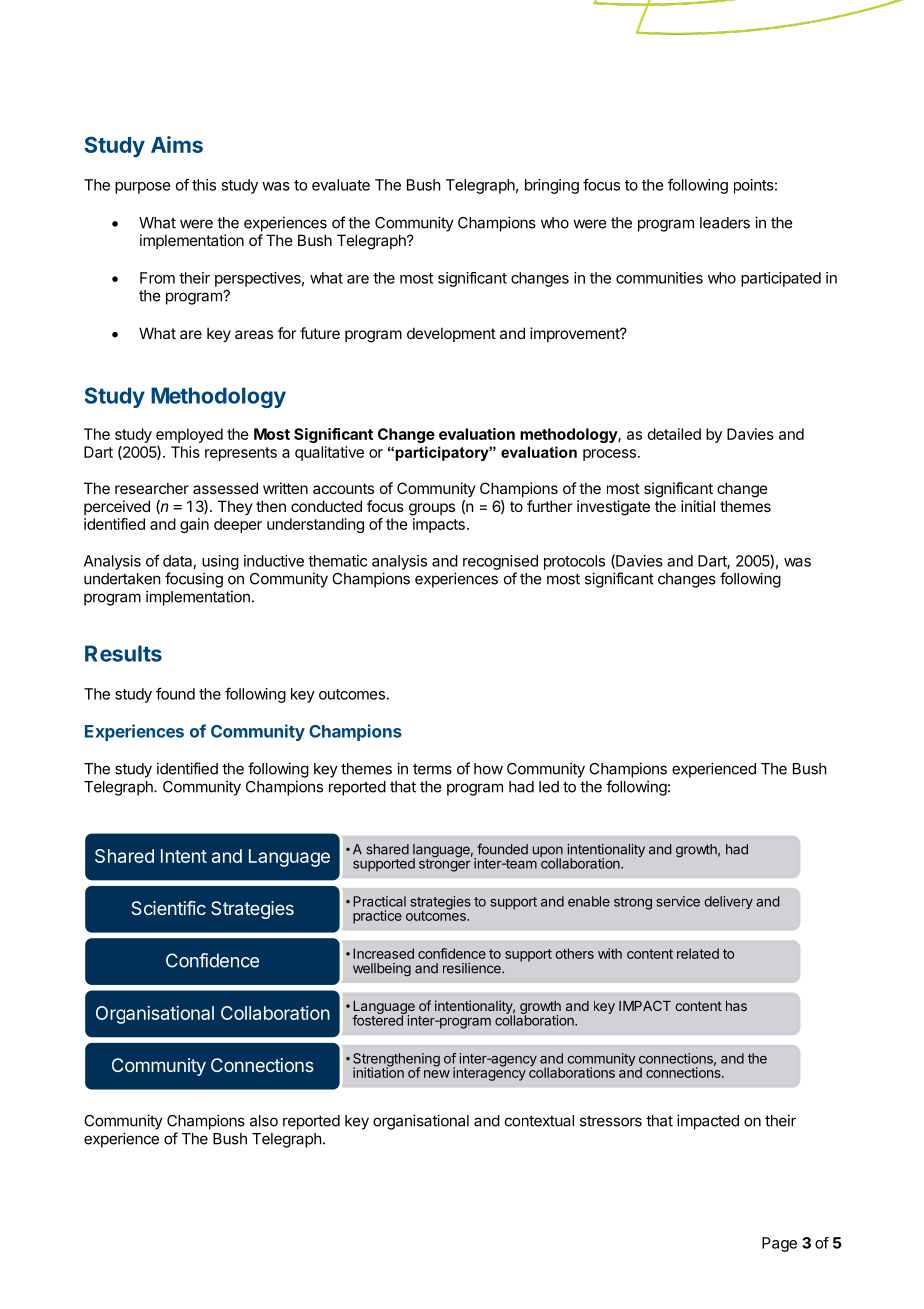 The width and height of the document is (924, 1309). I want to click on Aims, so click(177, 144).
